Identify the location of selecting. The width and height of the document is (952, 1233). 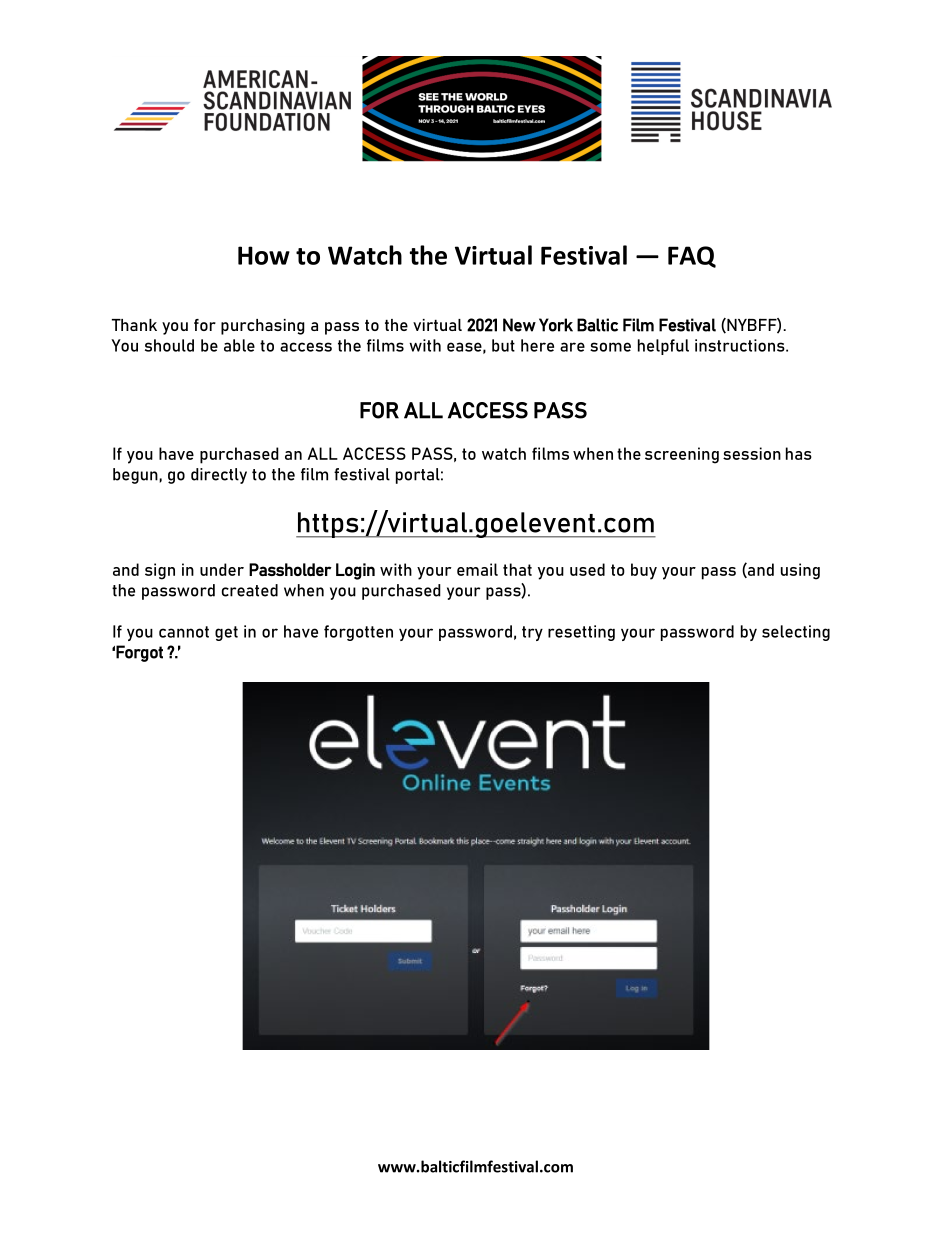
(796, 633).
